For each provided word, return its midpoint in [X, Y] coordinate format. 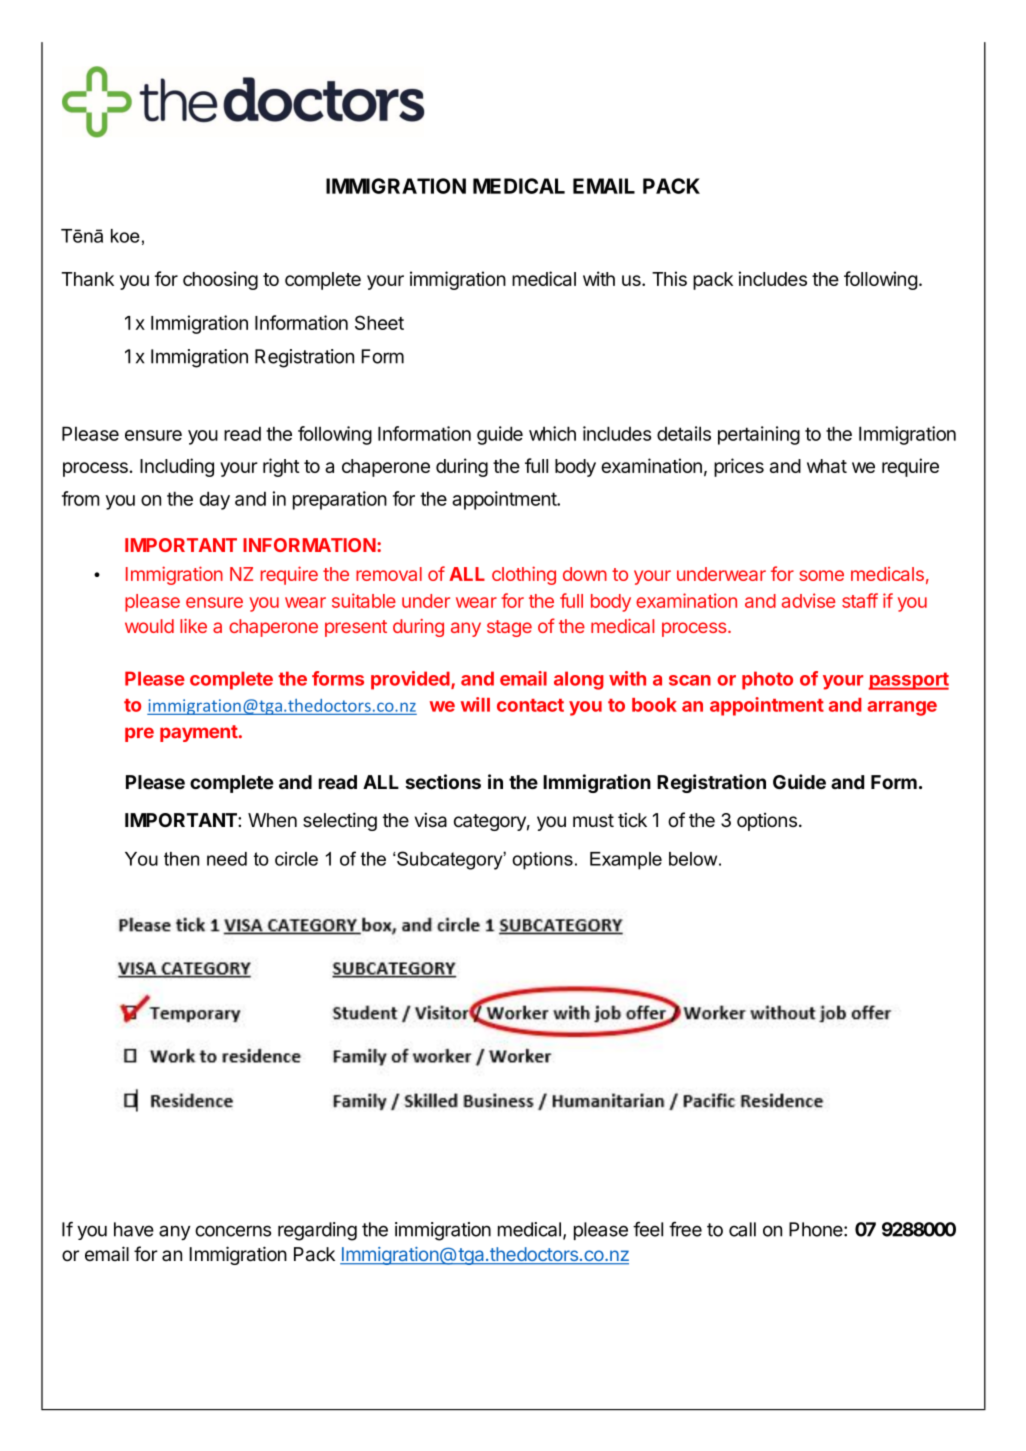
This [669, 278]
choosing [220, 280]
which [552, 433]
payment [199, 733]
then [181, 859]
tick [632, 819]
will [475, 704]
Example [626, 861]
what [827, 466]
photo [767, 680]
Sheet [379, 322]
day [215, 500]
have [134, 1229]
